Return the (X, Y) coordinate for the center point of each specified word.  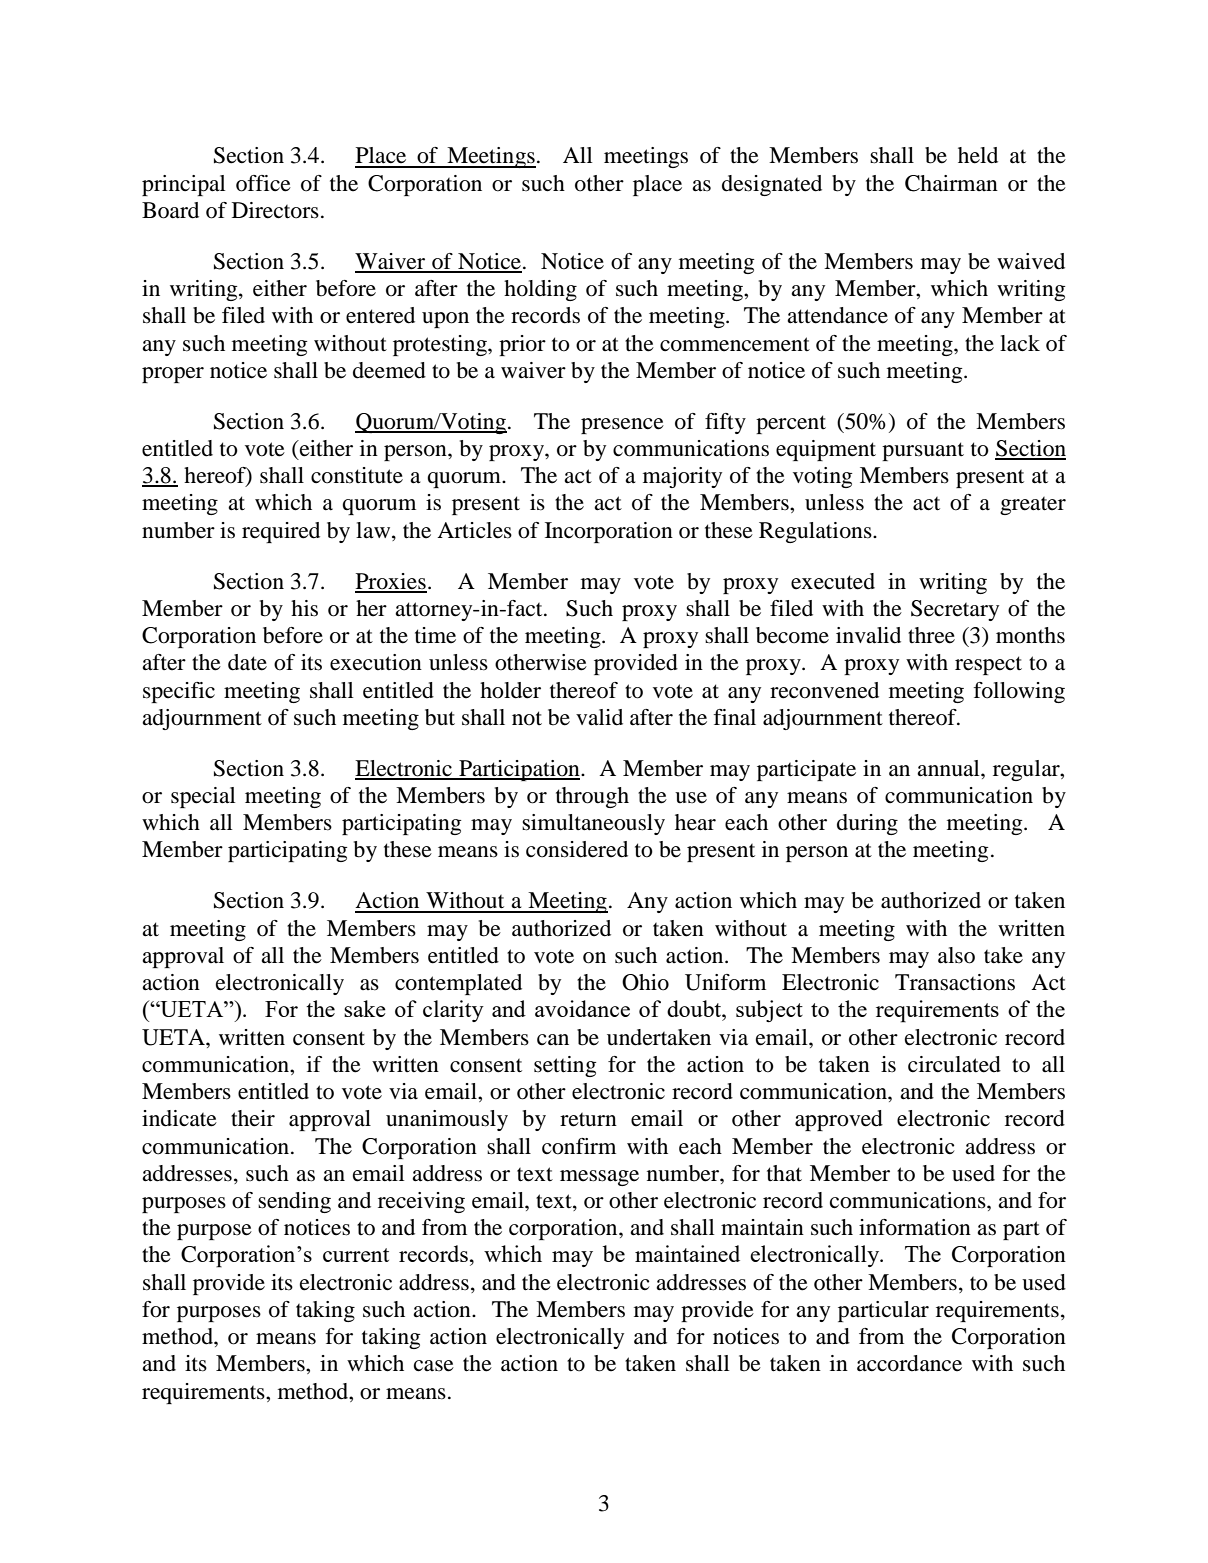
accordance (909, 1363)
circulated (954, 1064)
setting (565, 1066)
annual (949, 768)
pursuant (923, 451)
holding (540, 290)
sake (365, 1008)
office (263, 183)
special (203, 797)
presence (622, 426)
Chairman (951, 183)
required (281, 532)
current (356, 1255)
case (434, 1366)
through (592, 797)
